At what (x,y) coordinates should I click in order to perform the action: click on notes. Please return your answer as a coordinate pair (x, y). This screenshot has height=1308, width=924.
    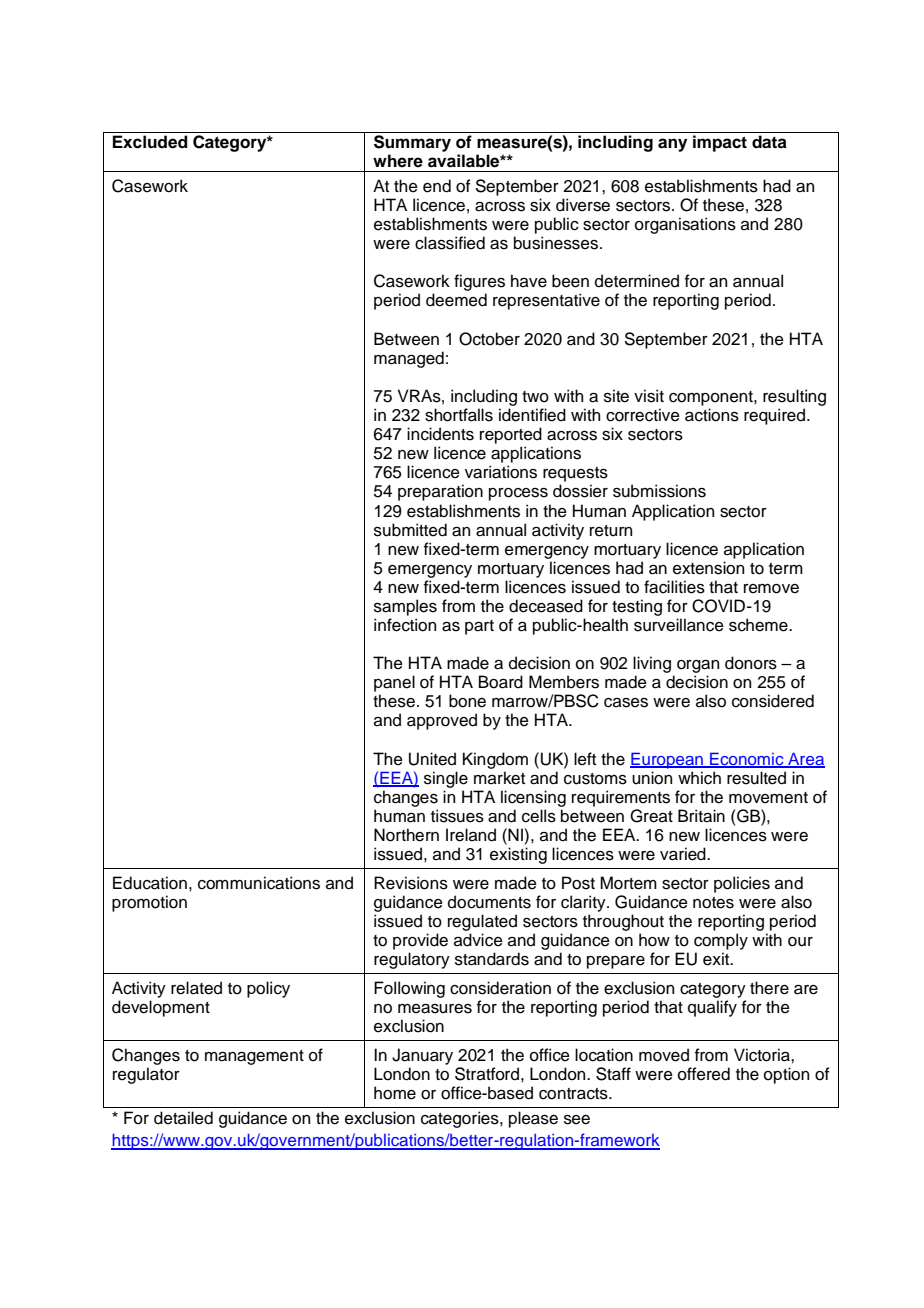
    Looking at the image, I should click on (713, 903).
